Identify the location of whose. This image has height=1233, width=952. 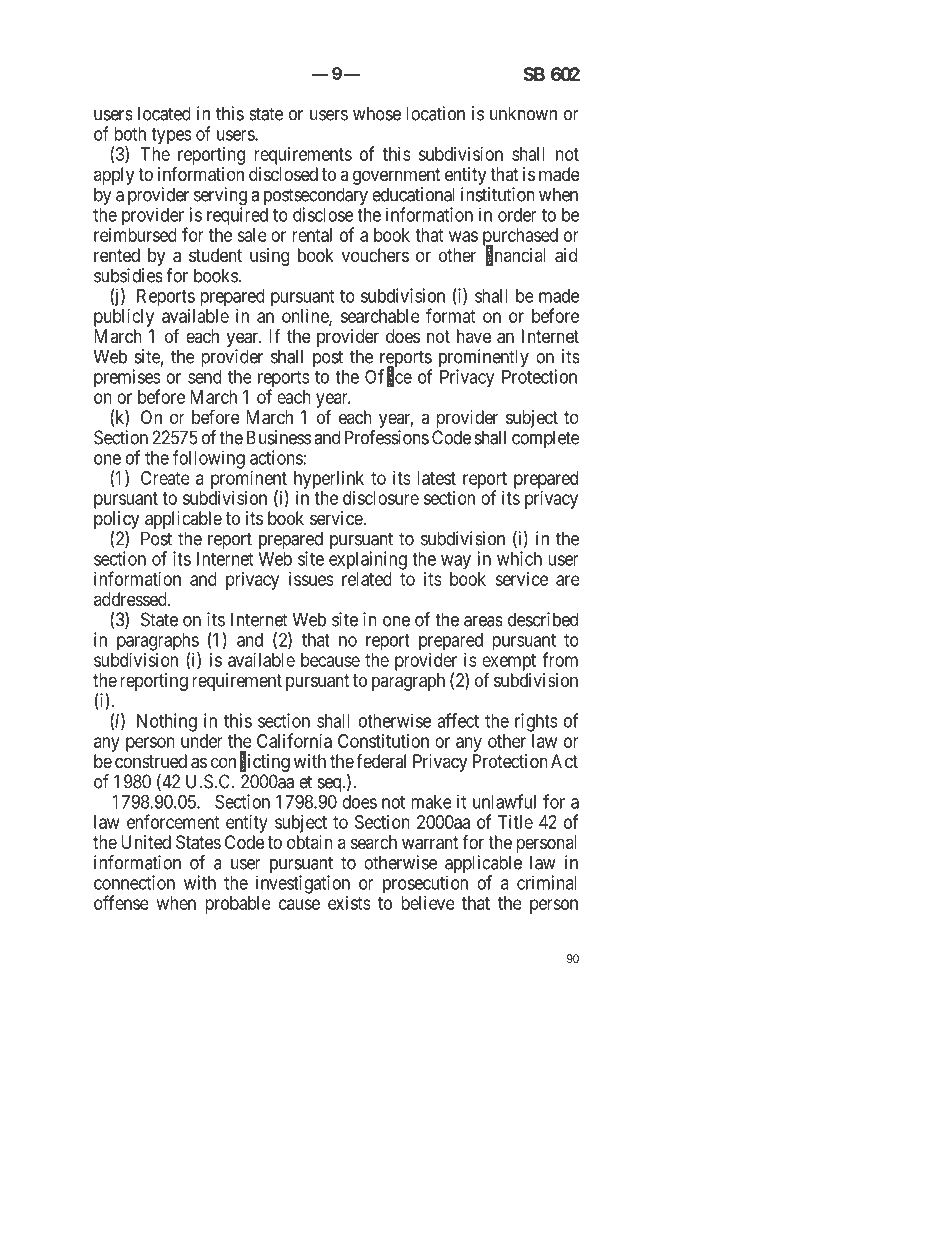
(377, 113).
